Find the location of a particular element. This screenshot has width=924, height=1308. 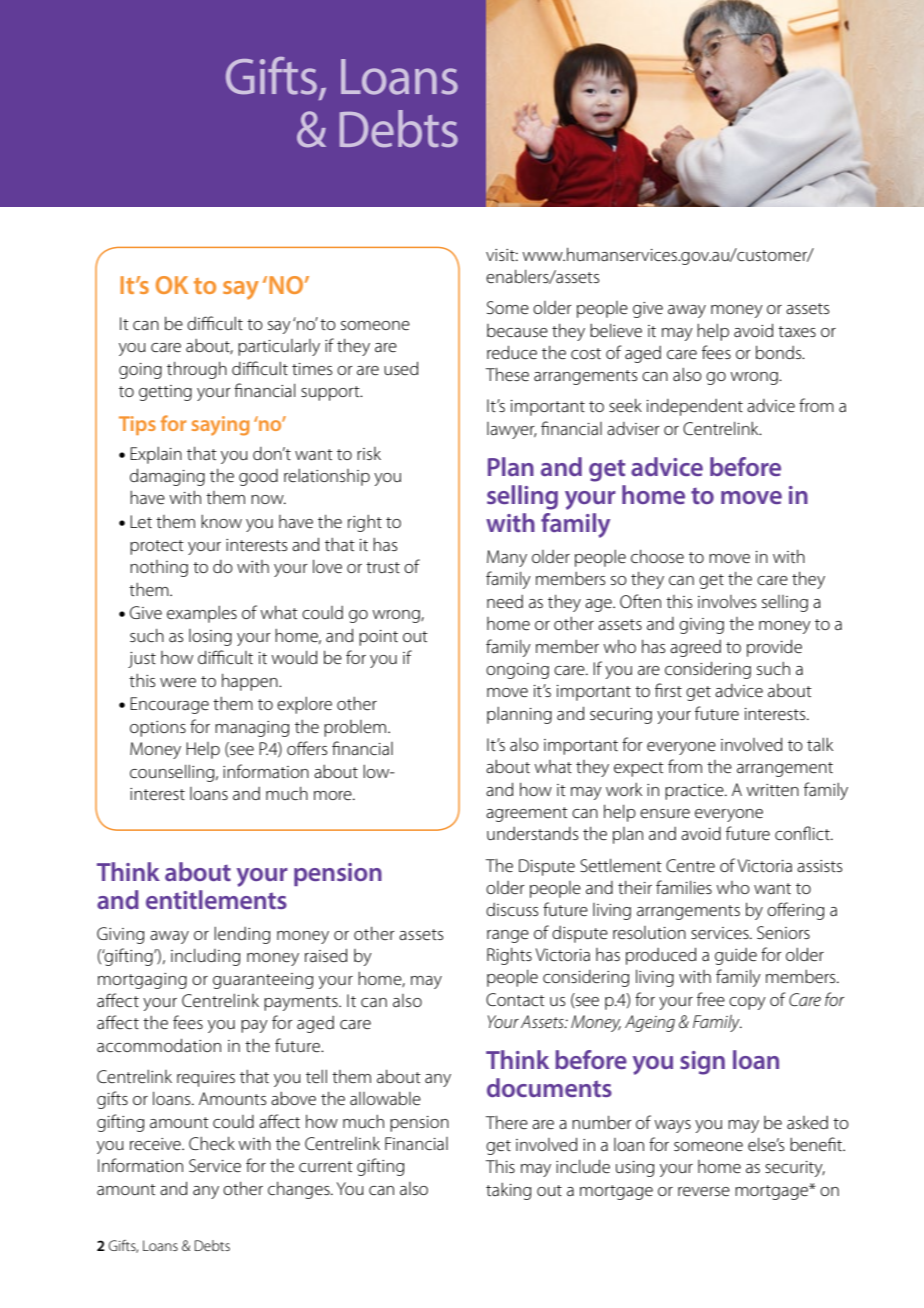

families is located at coordinates (684, 887).
